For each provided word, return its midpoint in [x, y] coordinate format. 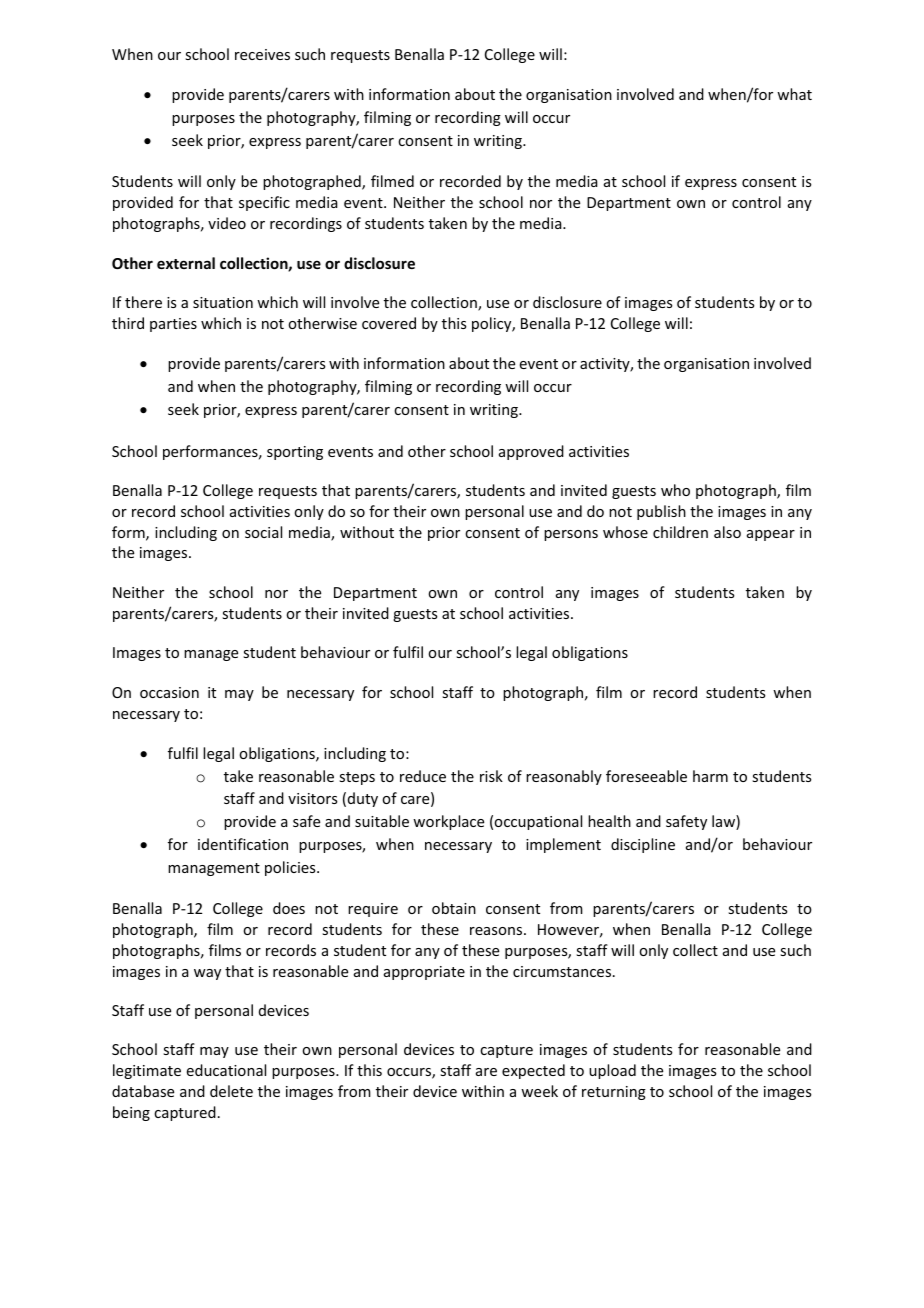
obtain [454, 908]
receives [262, 54]
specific [264, 203]
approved [531, 452]
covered [389, 323]
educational [226, 1070]
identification [243, 844]
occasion [169, 692]
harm [710, 776]
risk [491, 776]
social [263, 532]
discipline [643, 845]
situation [223, 302]
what [794, 94]
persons [571, 535]
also [727, 532]
